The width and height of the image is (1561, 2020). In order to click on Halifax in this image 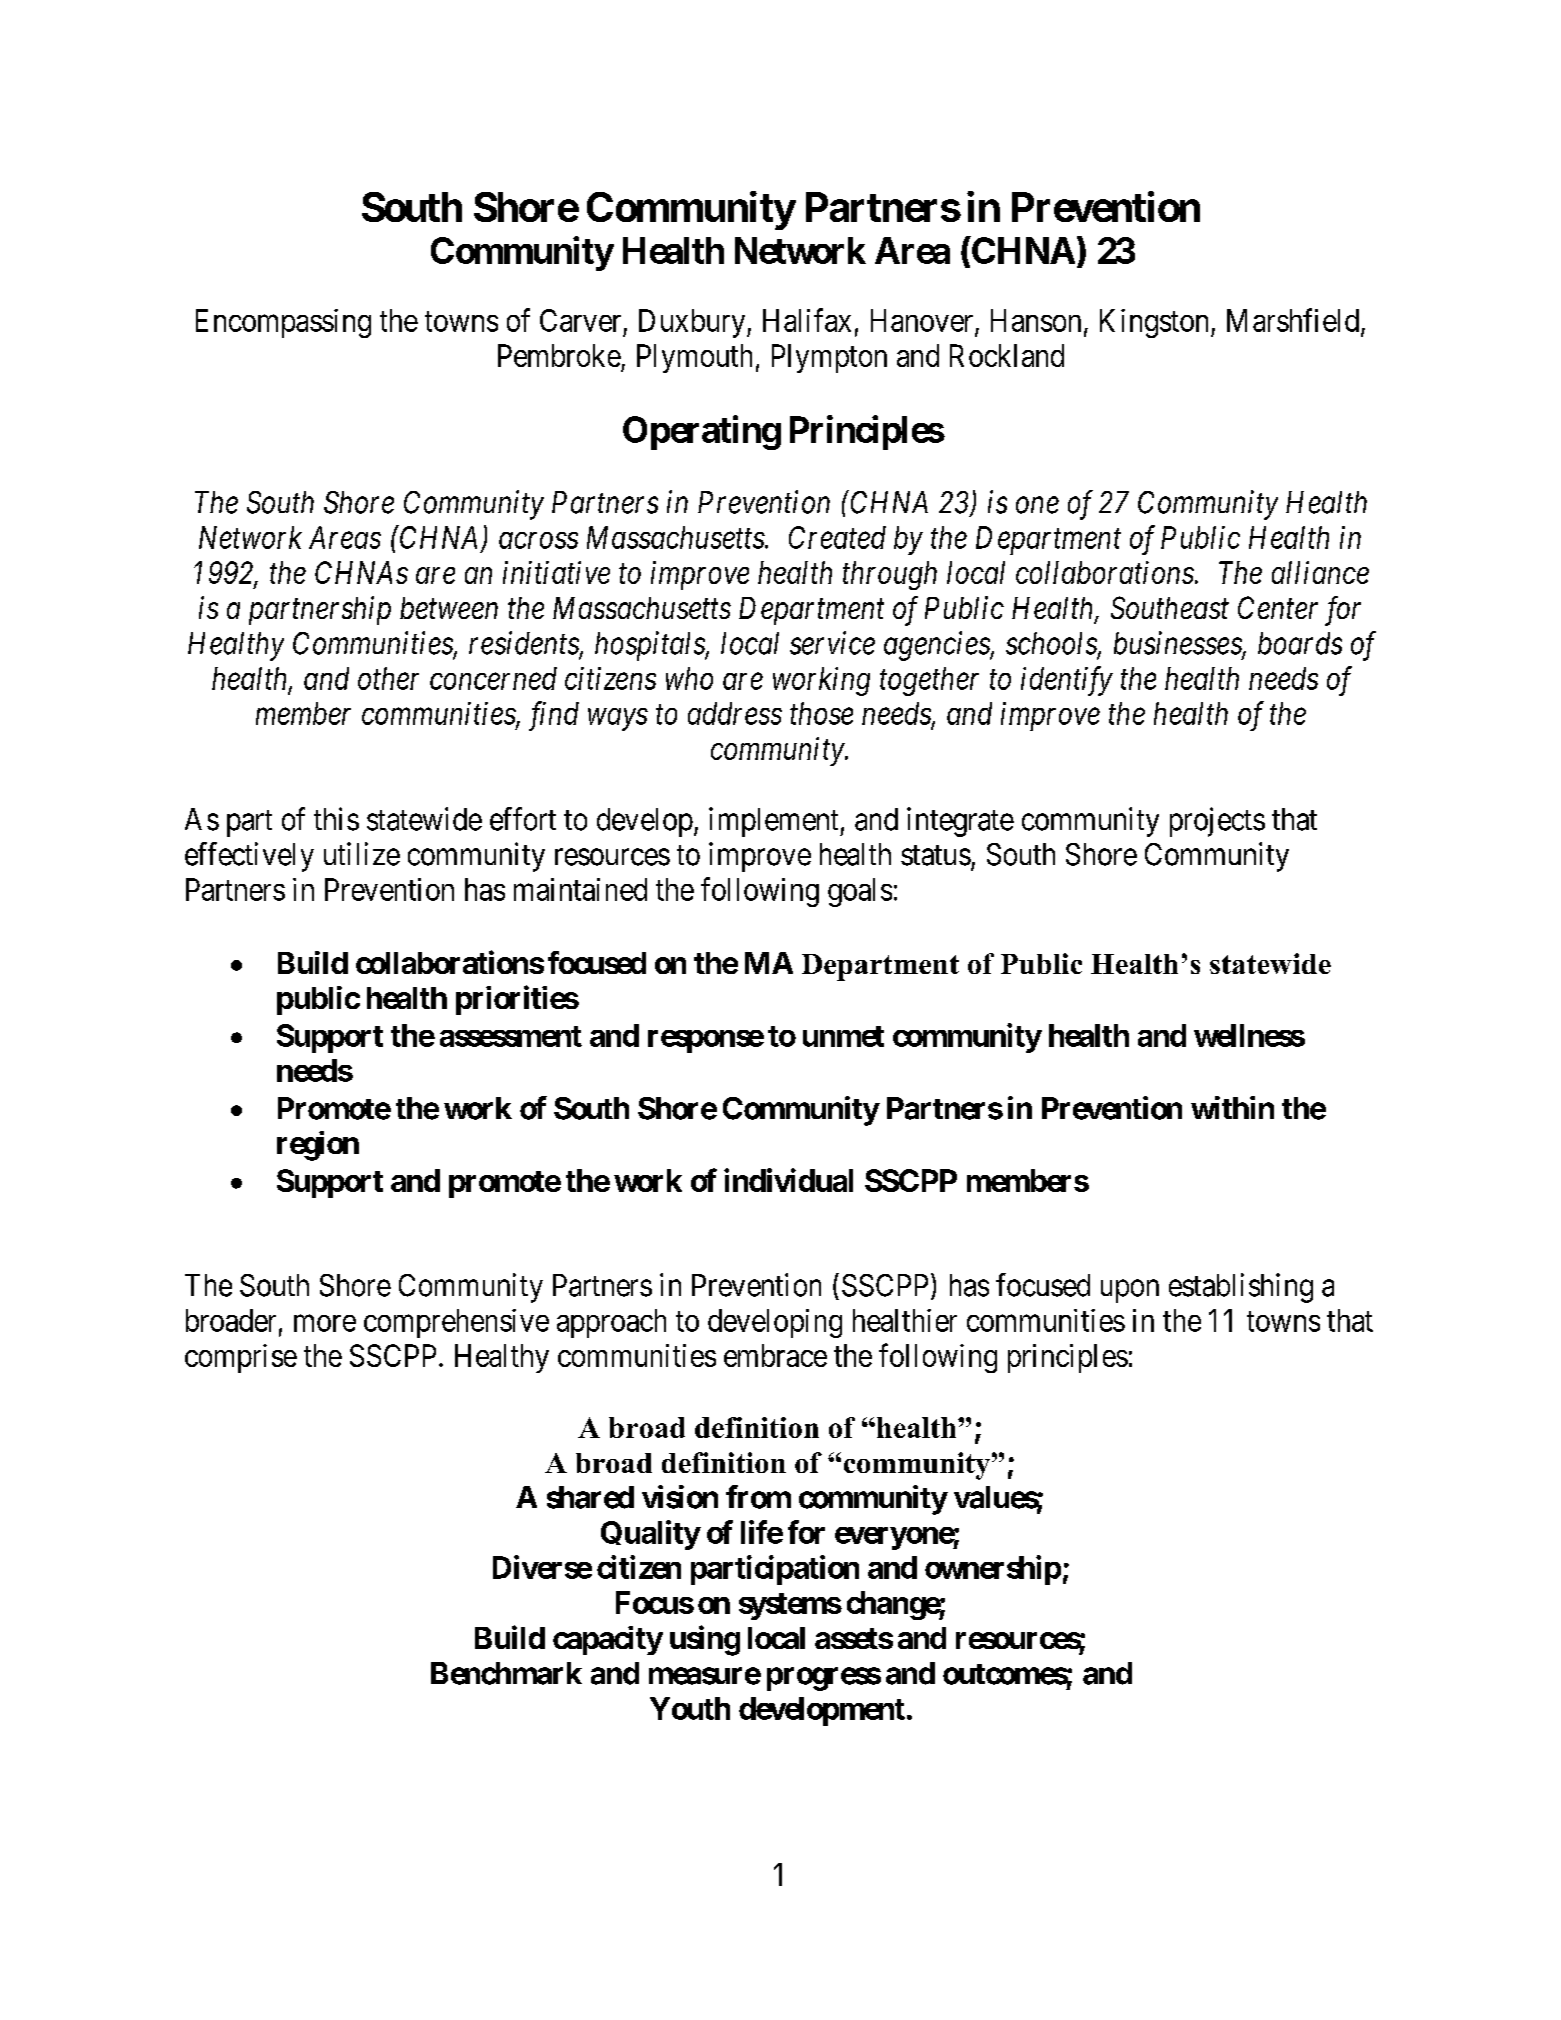, I will do `click(807, 320)`.
